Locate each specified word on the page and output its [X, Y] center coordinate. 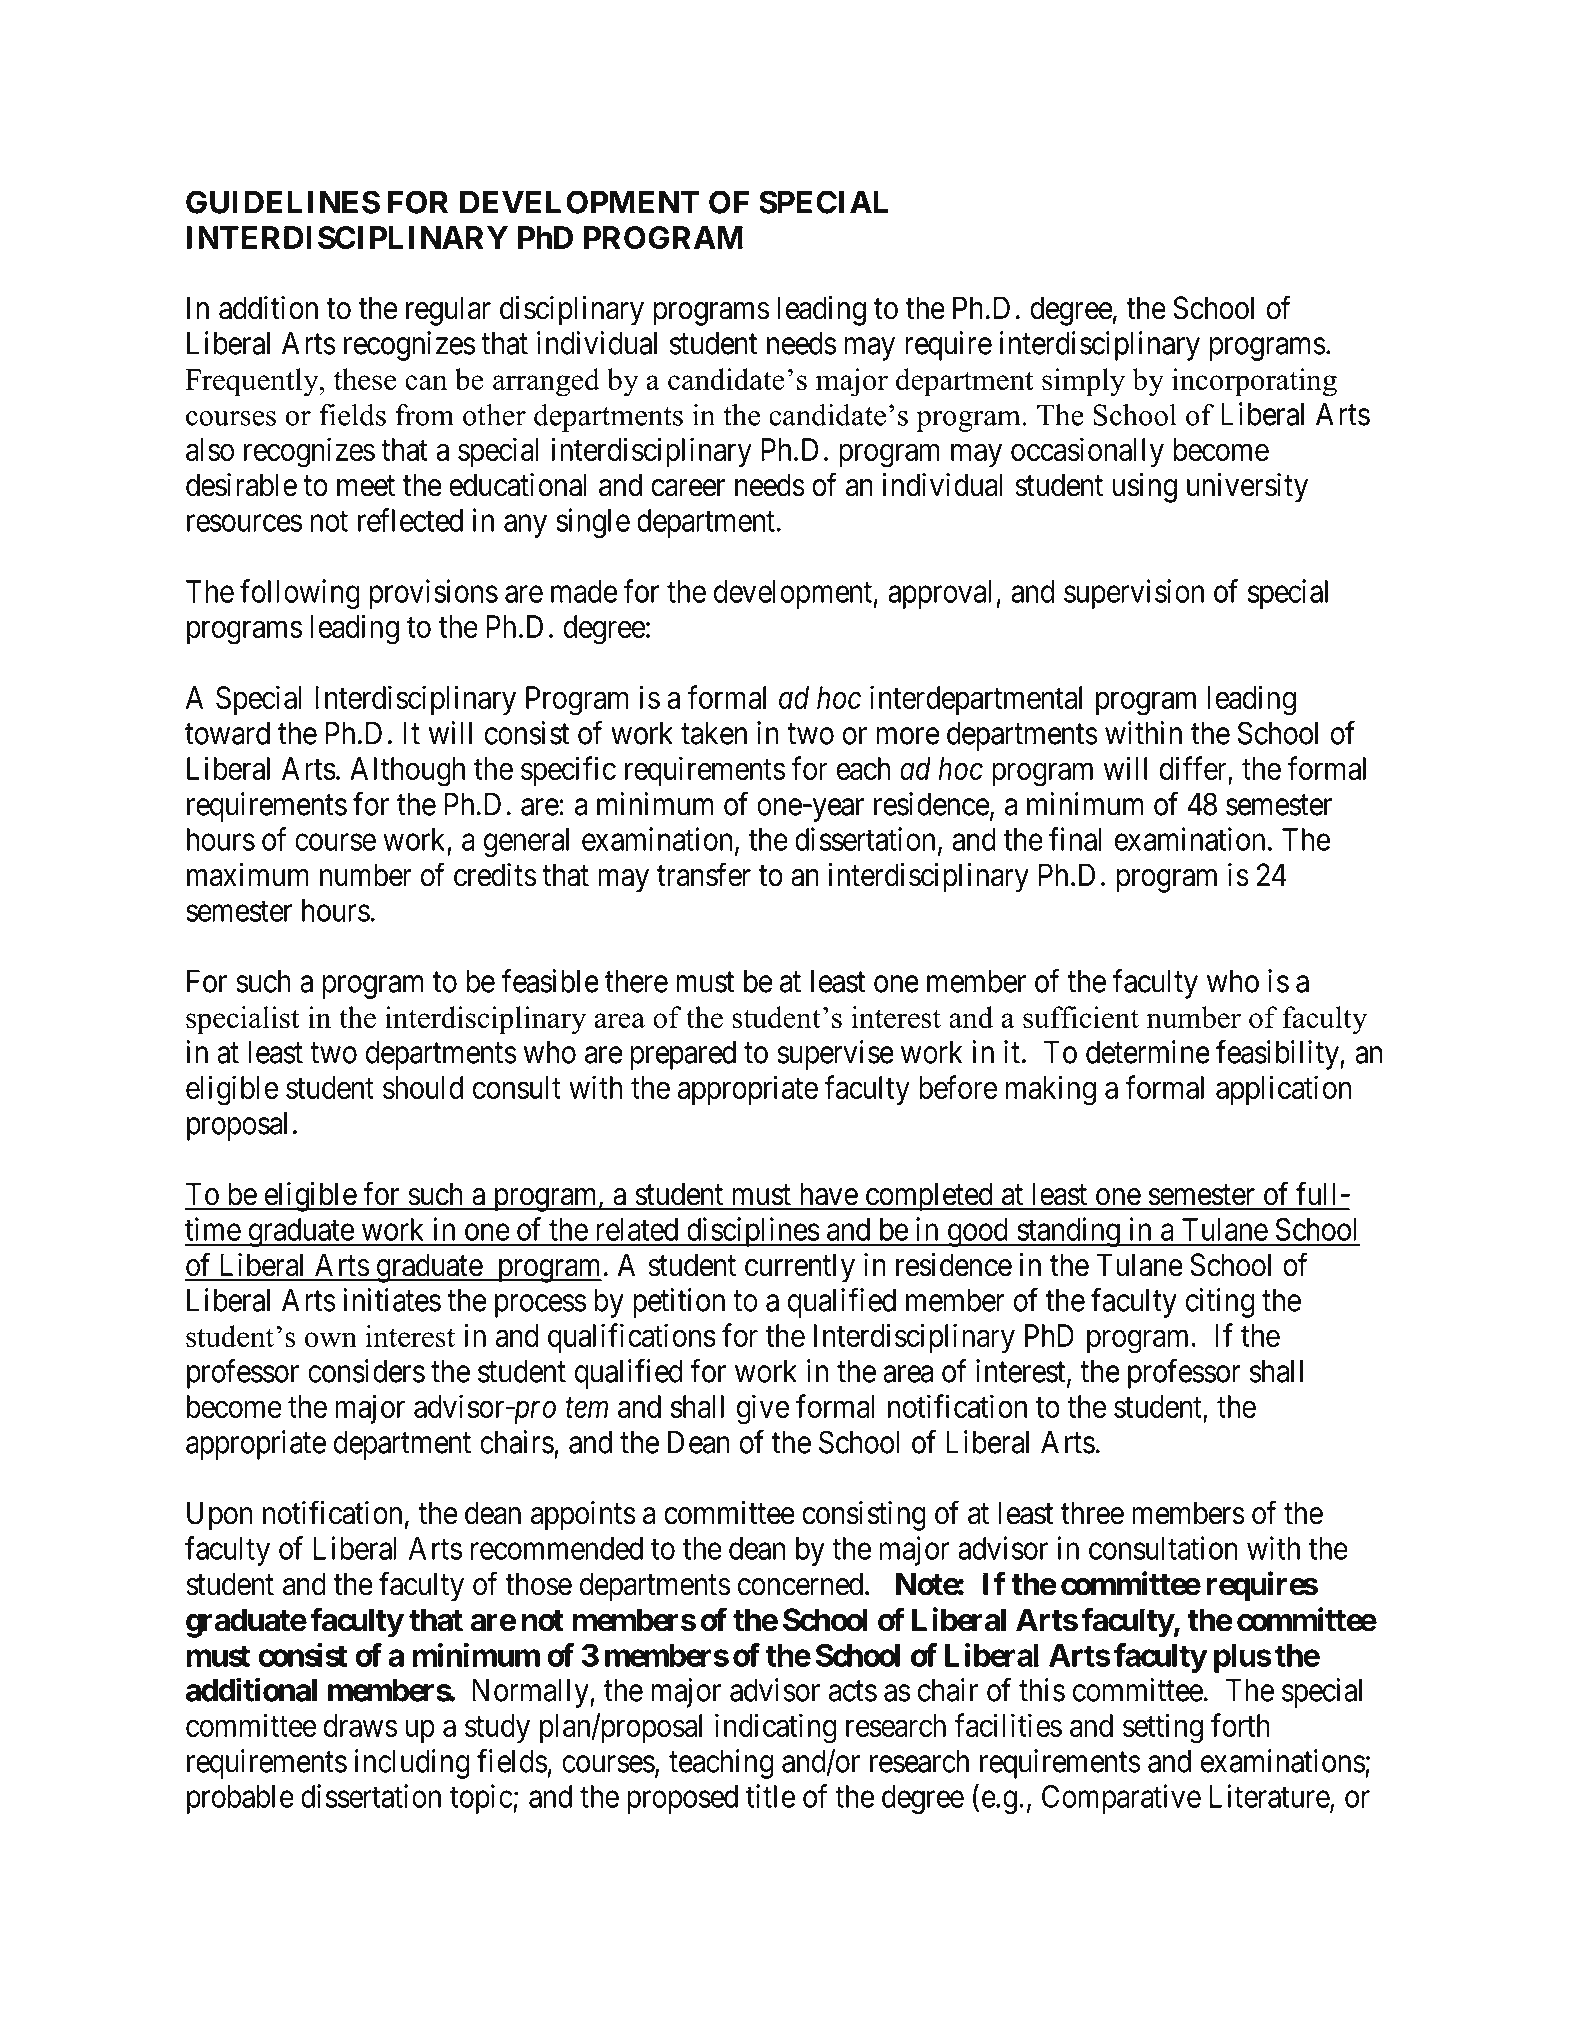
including [412, 1764]
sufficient [1081, 1017]
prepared [683, 1055]
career [688, 488]
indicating [776, 1728]
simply [1083, 382]
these [365, 379]
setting [1163, 1728]
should [423, 1087]
